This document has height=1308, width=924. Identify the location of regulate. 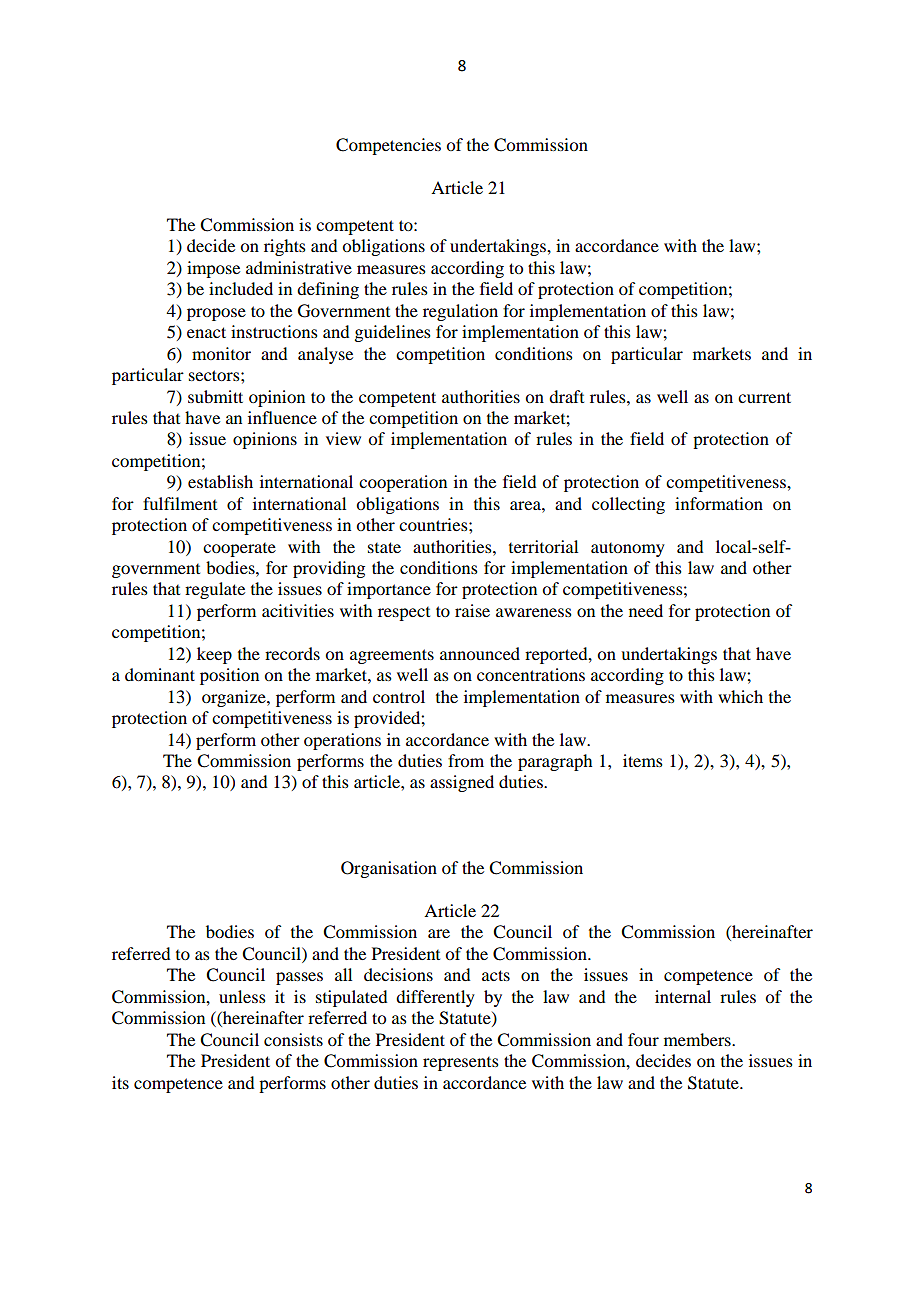
(215, 590).
